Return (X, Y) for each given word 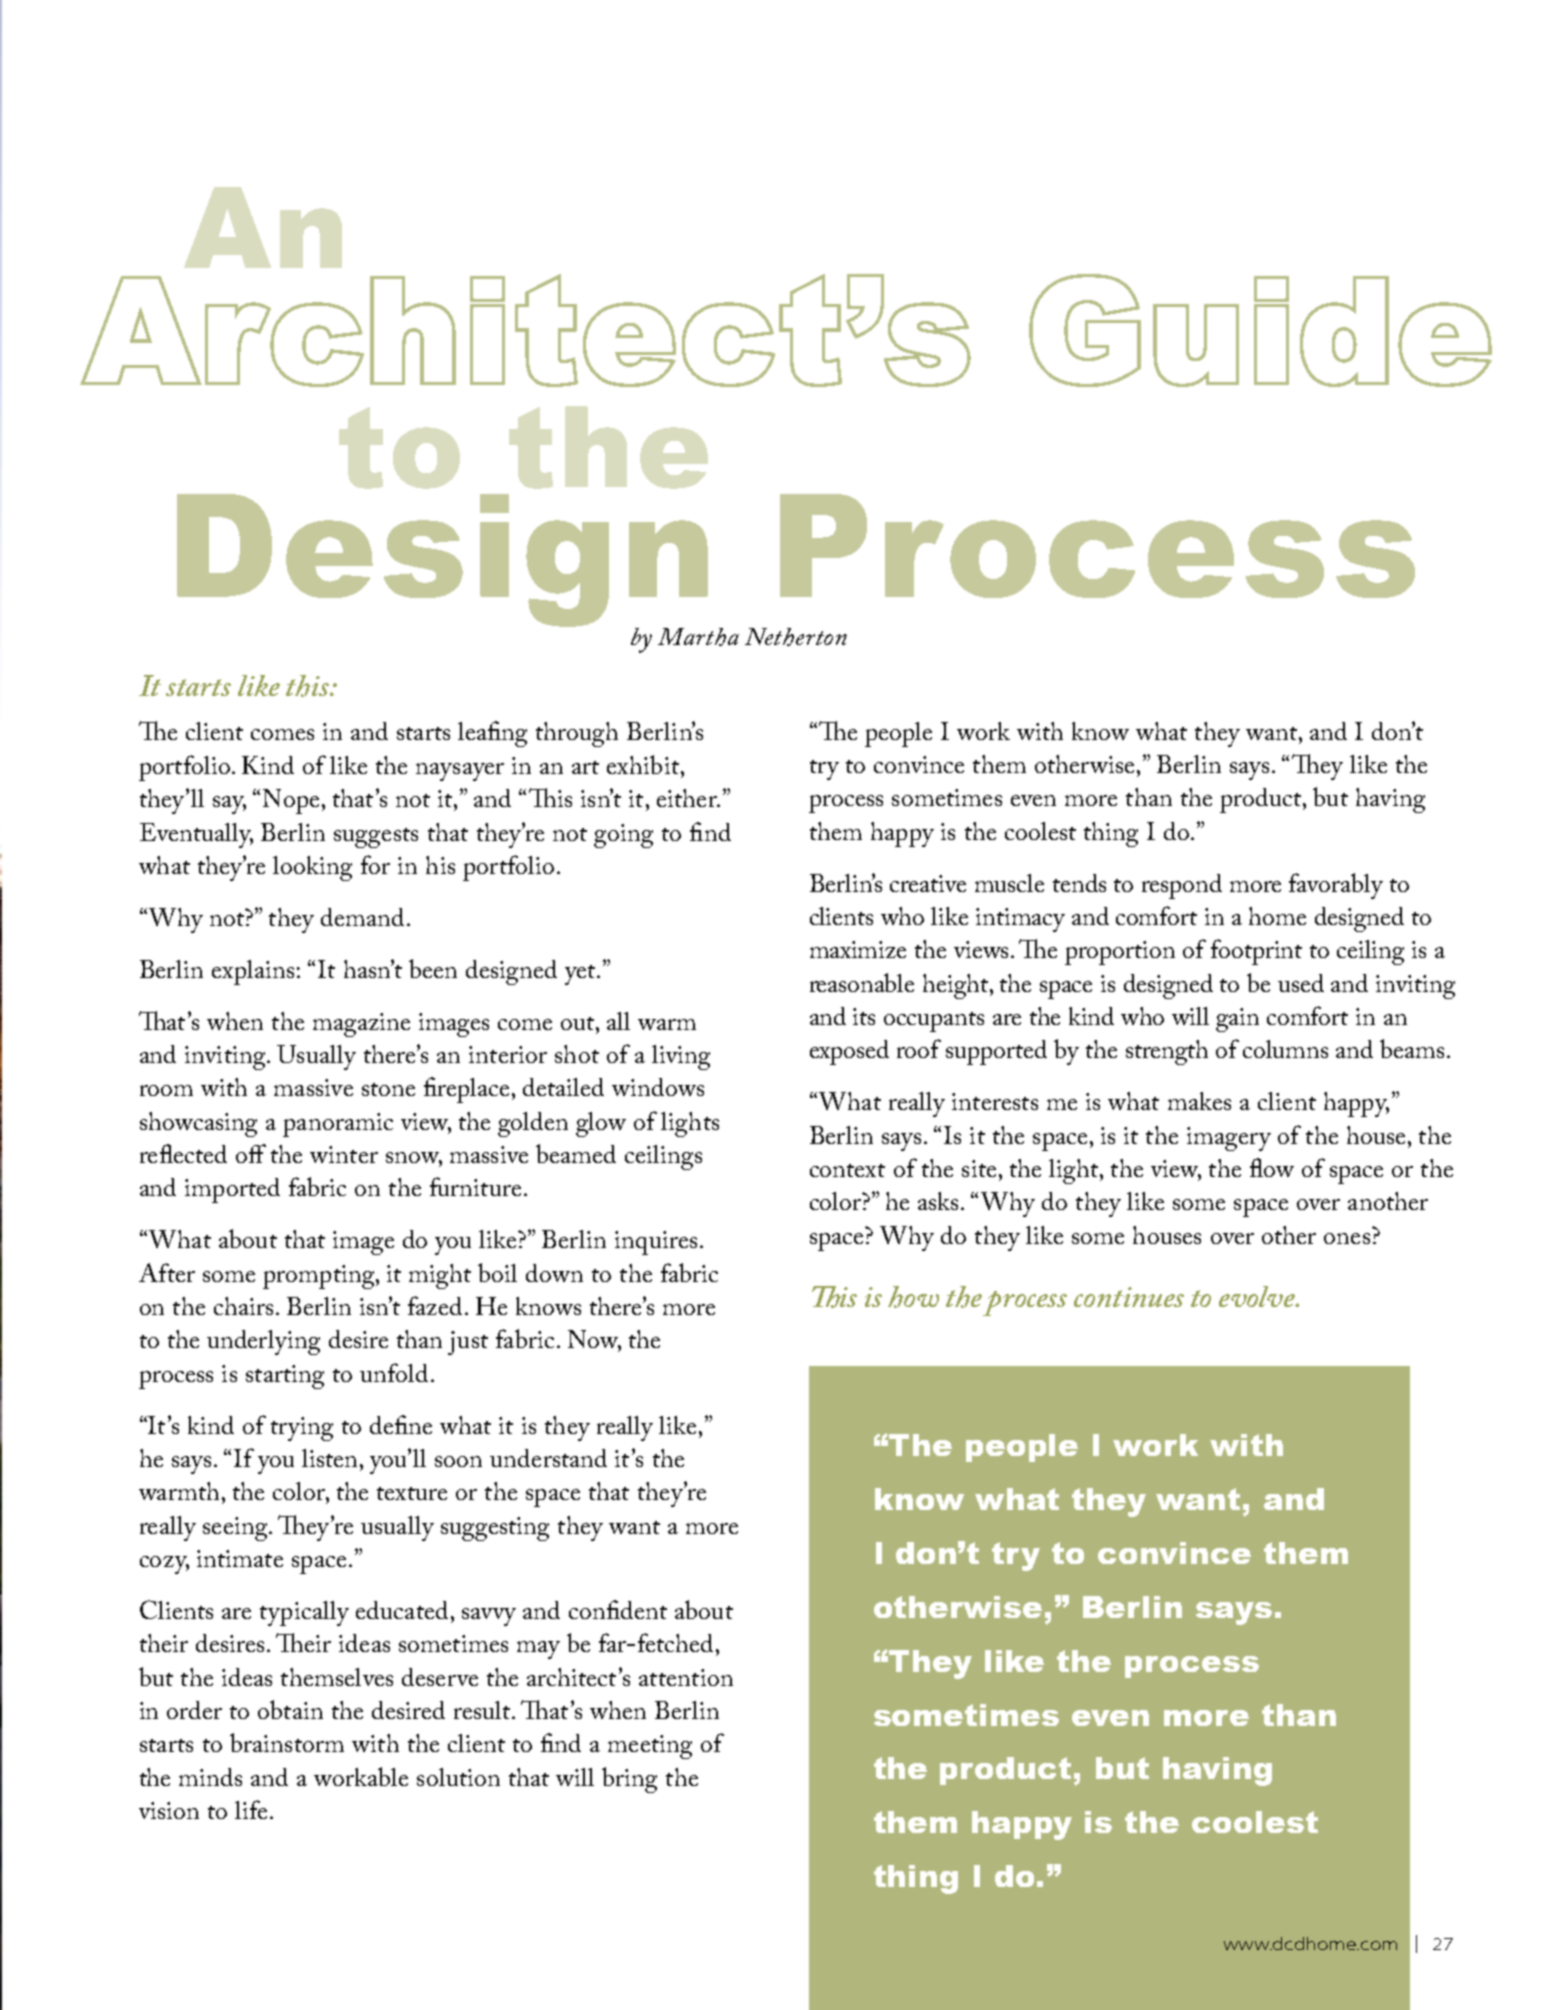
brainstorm (287, 1742)
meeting (650, 1747)
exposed (849, 1052)
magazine (361, 1025)
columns (1285, 1049)
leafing (492, 734)
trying (302, 1429)
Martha (698, 637)
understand (548, 1458)
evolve (1258, 1296)
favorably (1336, 886)
